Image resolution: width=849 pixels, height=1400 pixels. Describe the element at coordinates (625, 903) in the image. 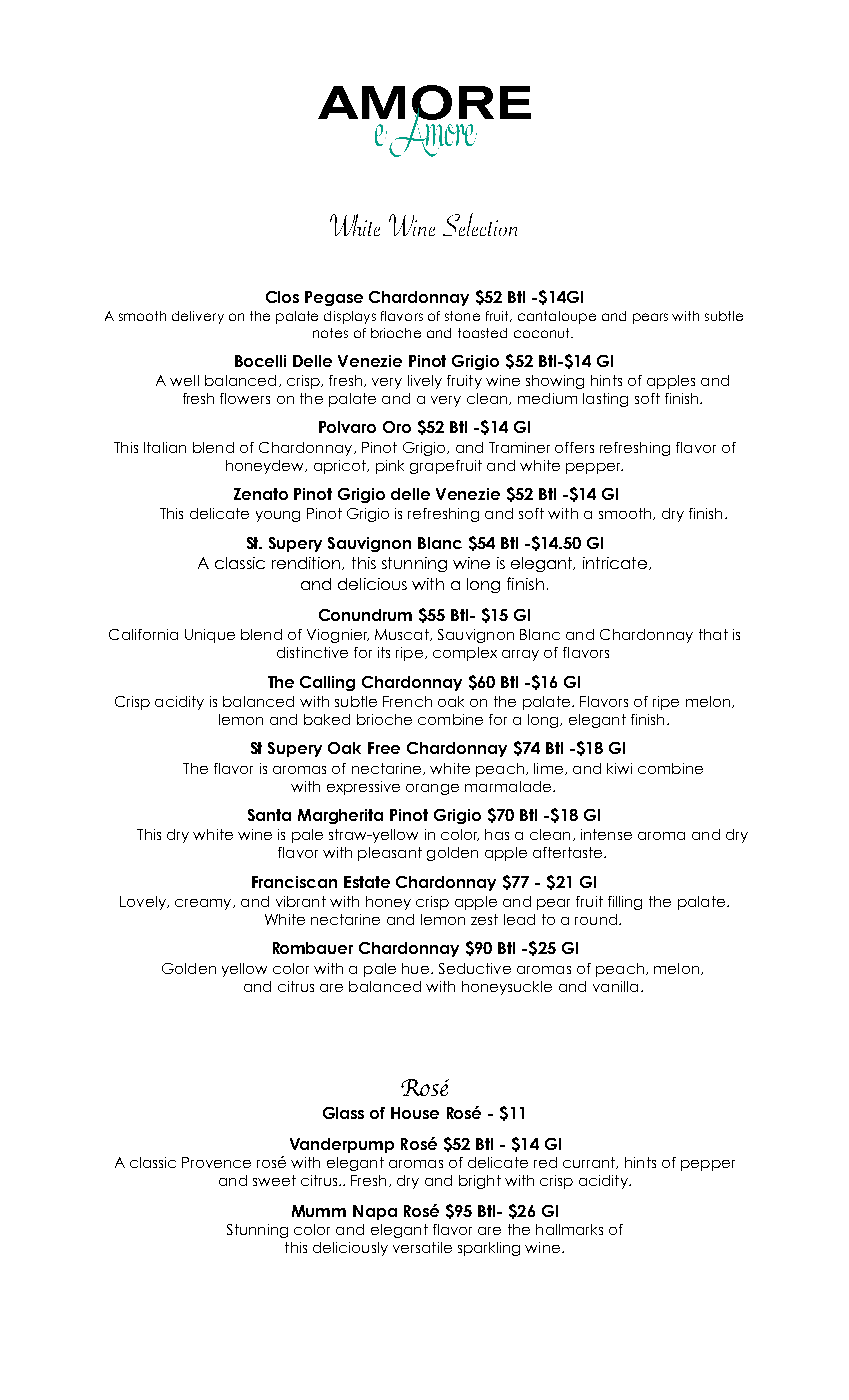

I see `filling` at that location.
